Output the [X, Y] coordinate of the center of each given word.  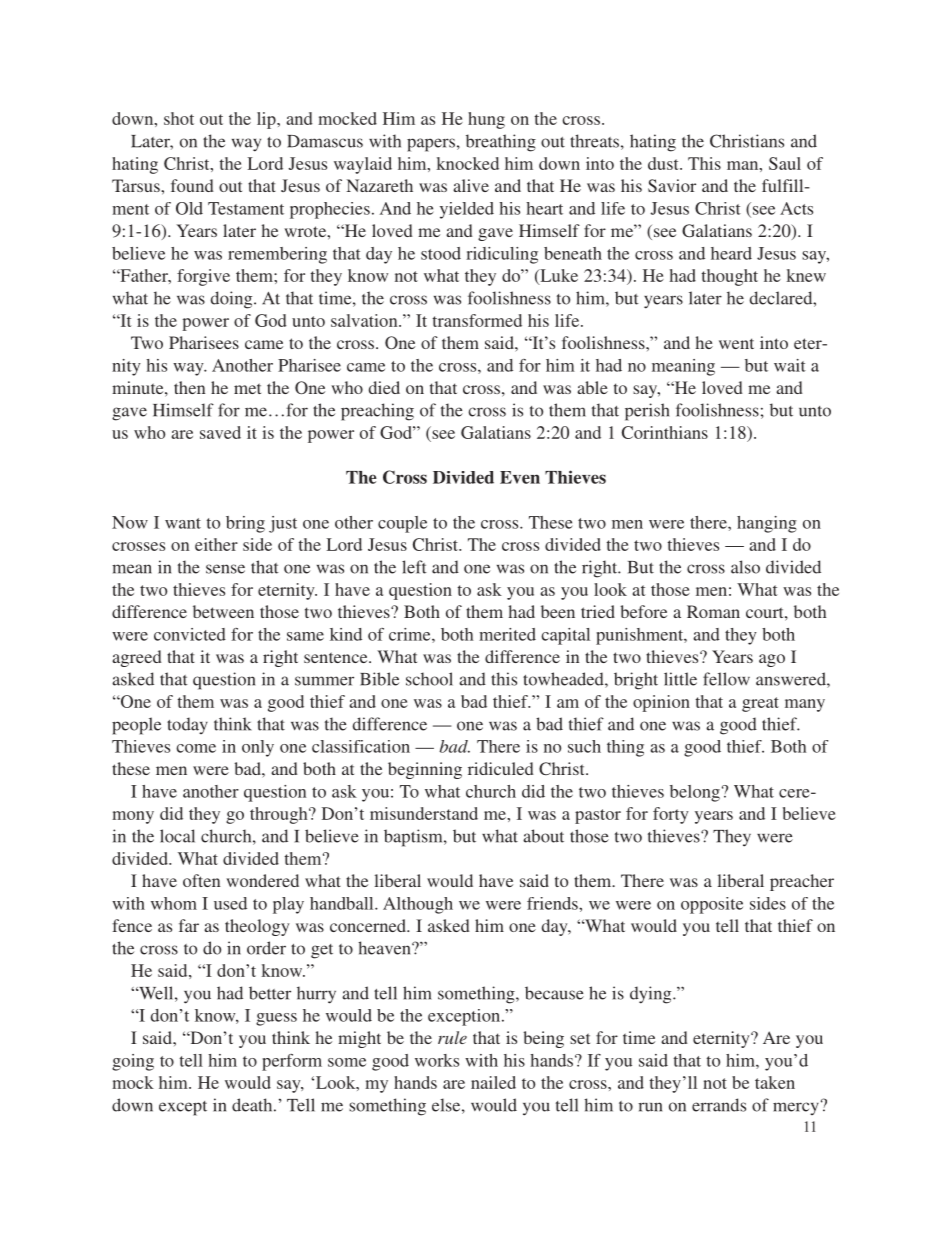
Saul [785, 163]
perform [292, 1062]
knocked [468, 163]
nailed [493, 1082]
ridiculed [501, 768]
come [196, 748]
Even [520, 477]
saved [220, 432]
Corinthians [665, 432]
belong [695, 793]
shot [179, 118]
